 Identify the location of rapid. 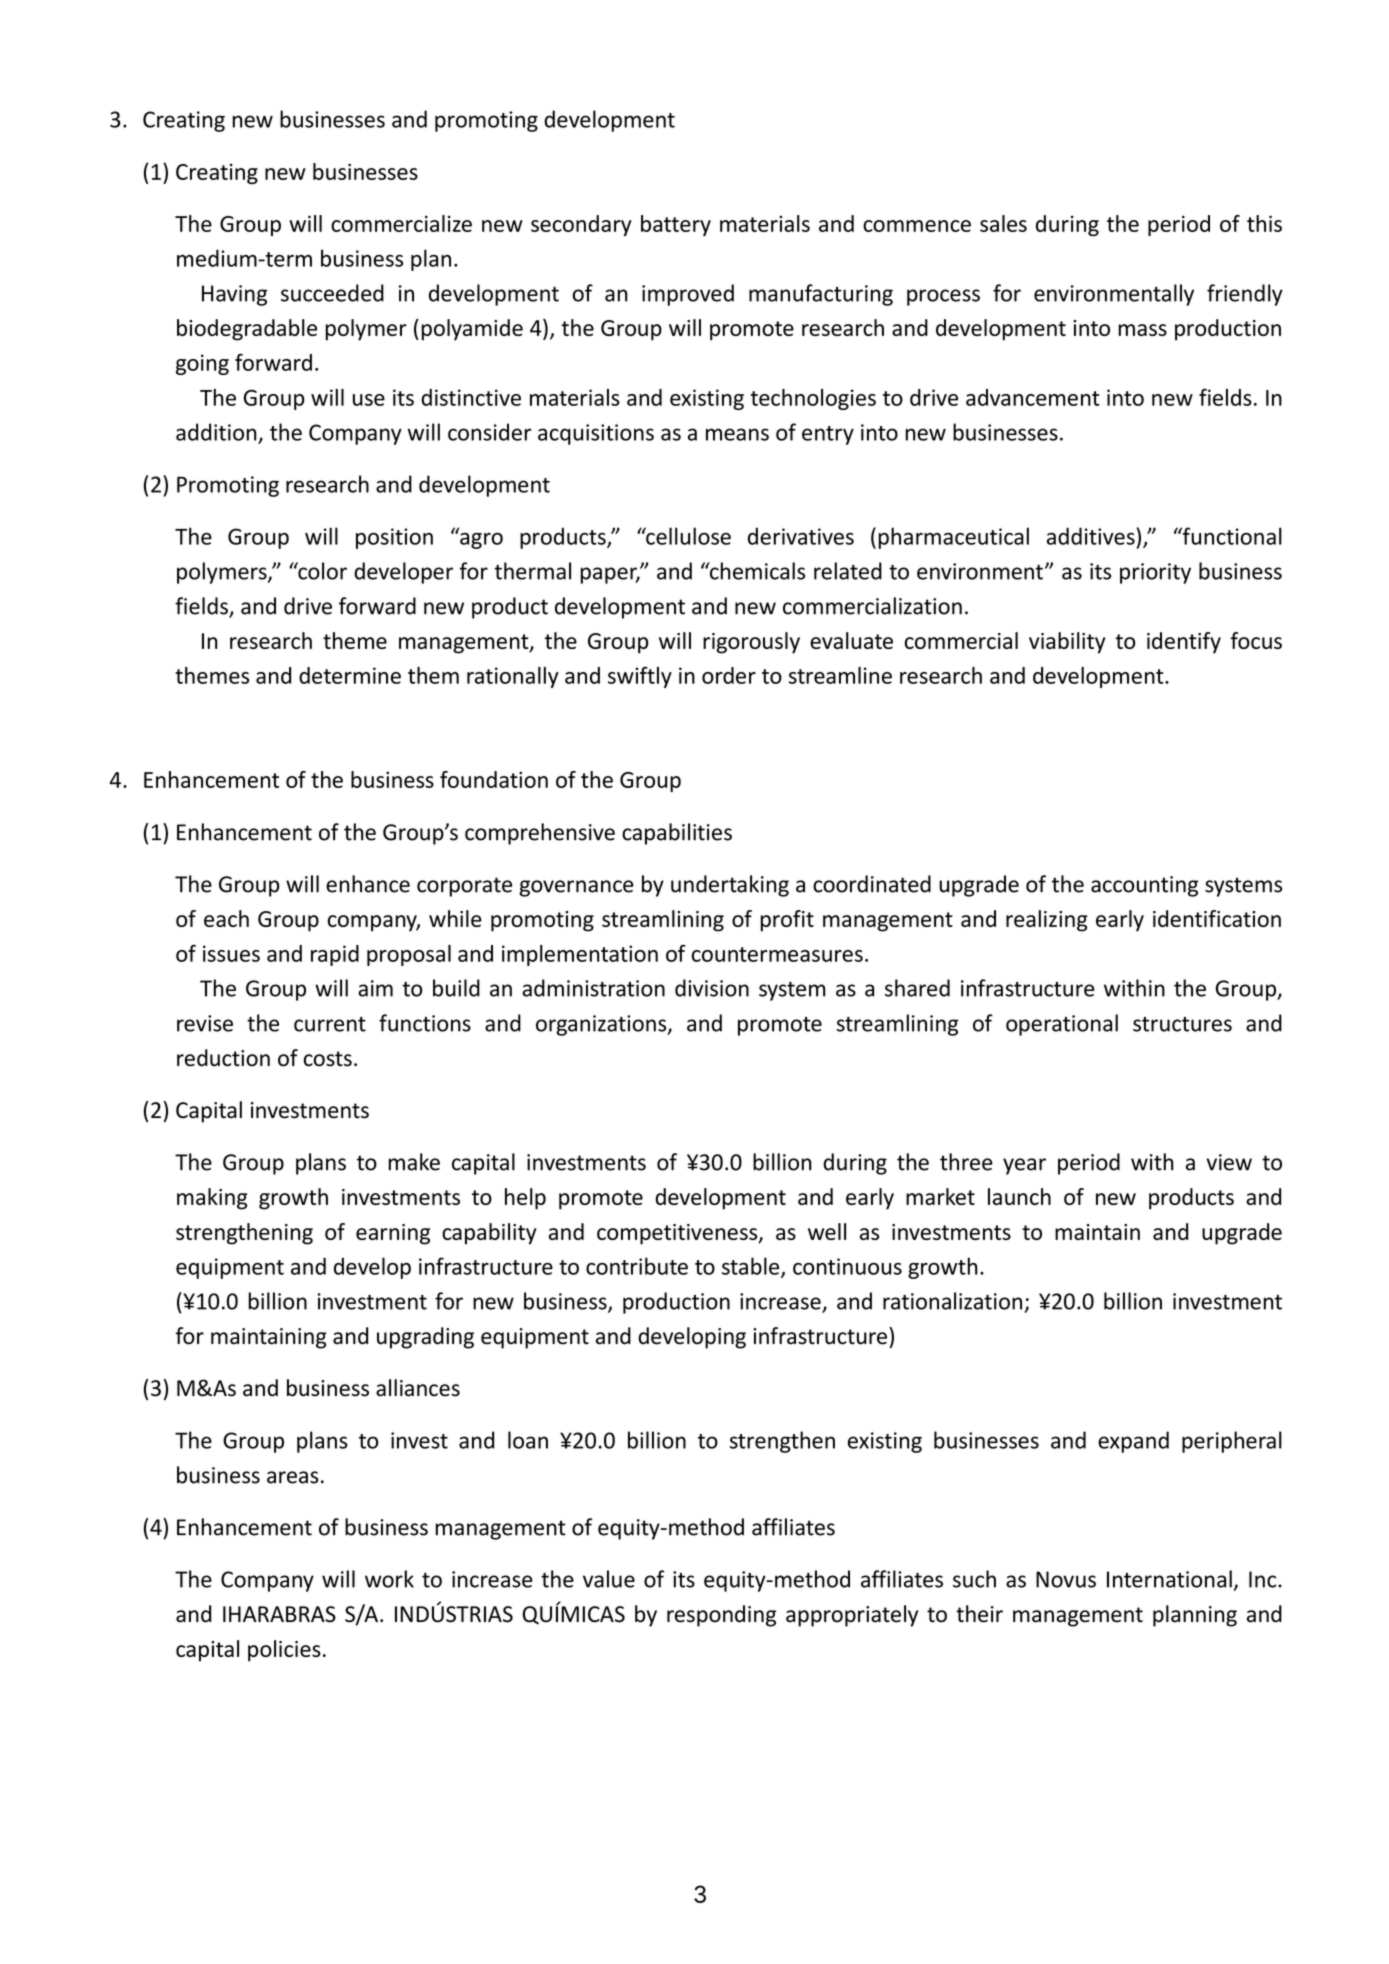
(335, 955).
